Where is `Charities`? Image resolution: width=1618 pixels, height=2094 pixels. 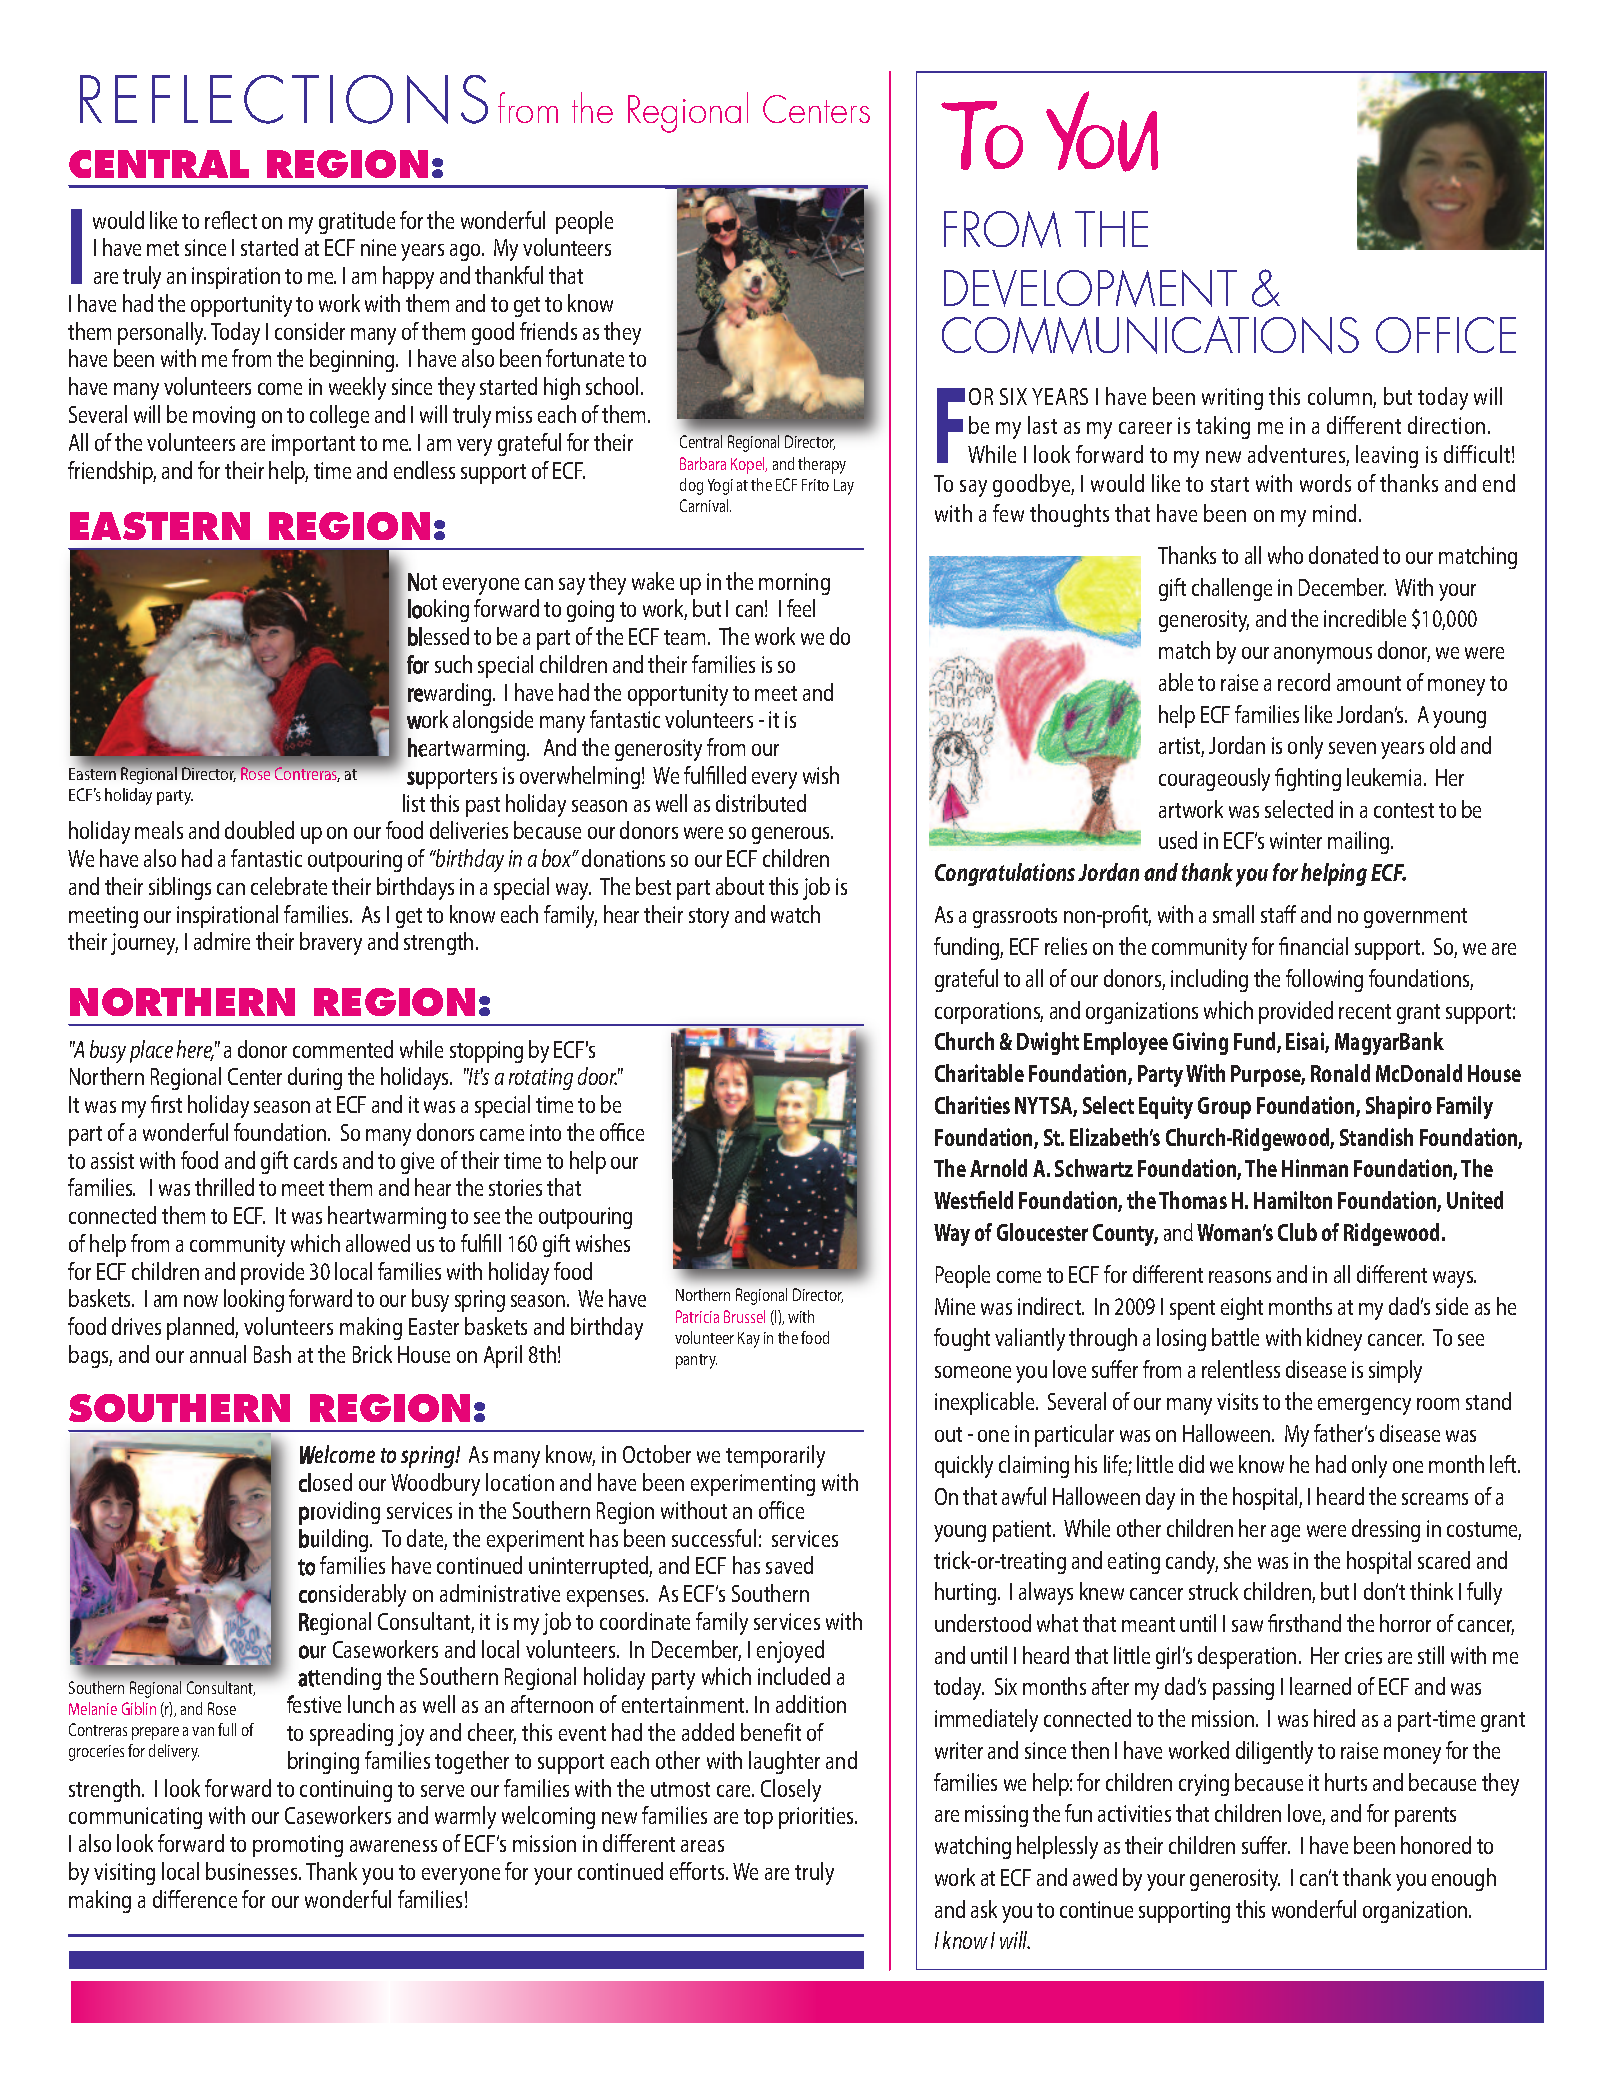 Charities is located at coordinates (972, 1105).
